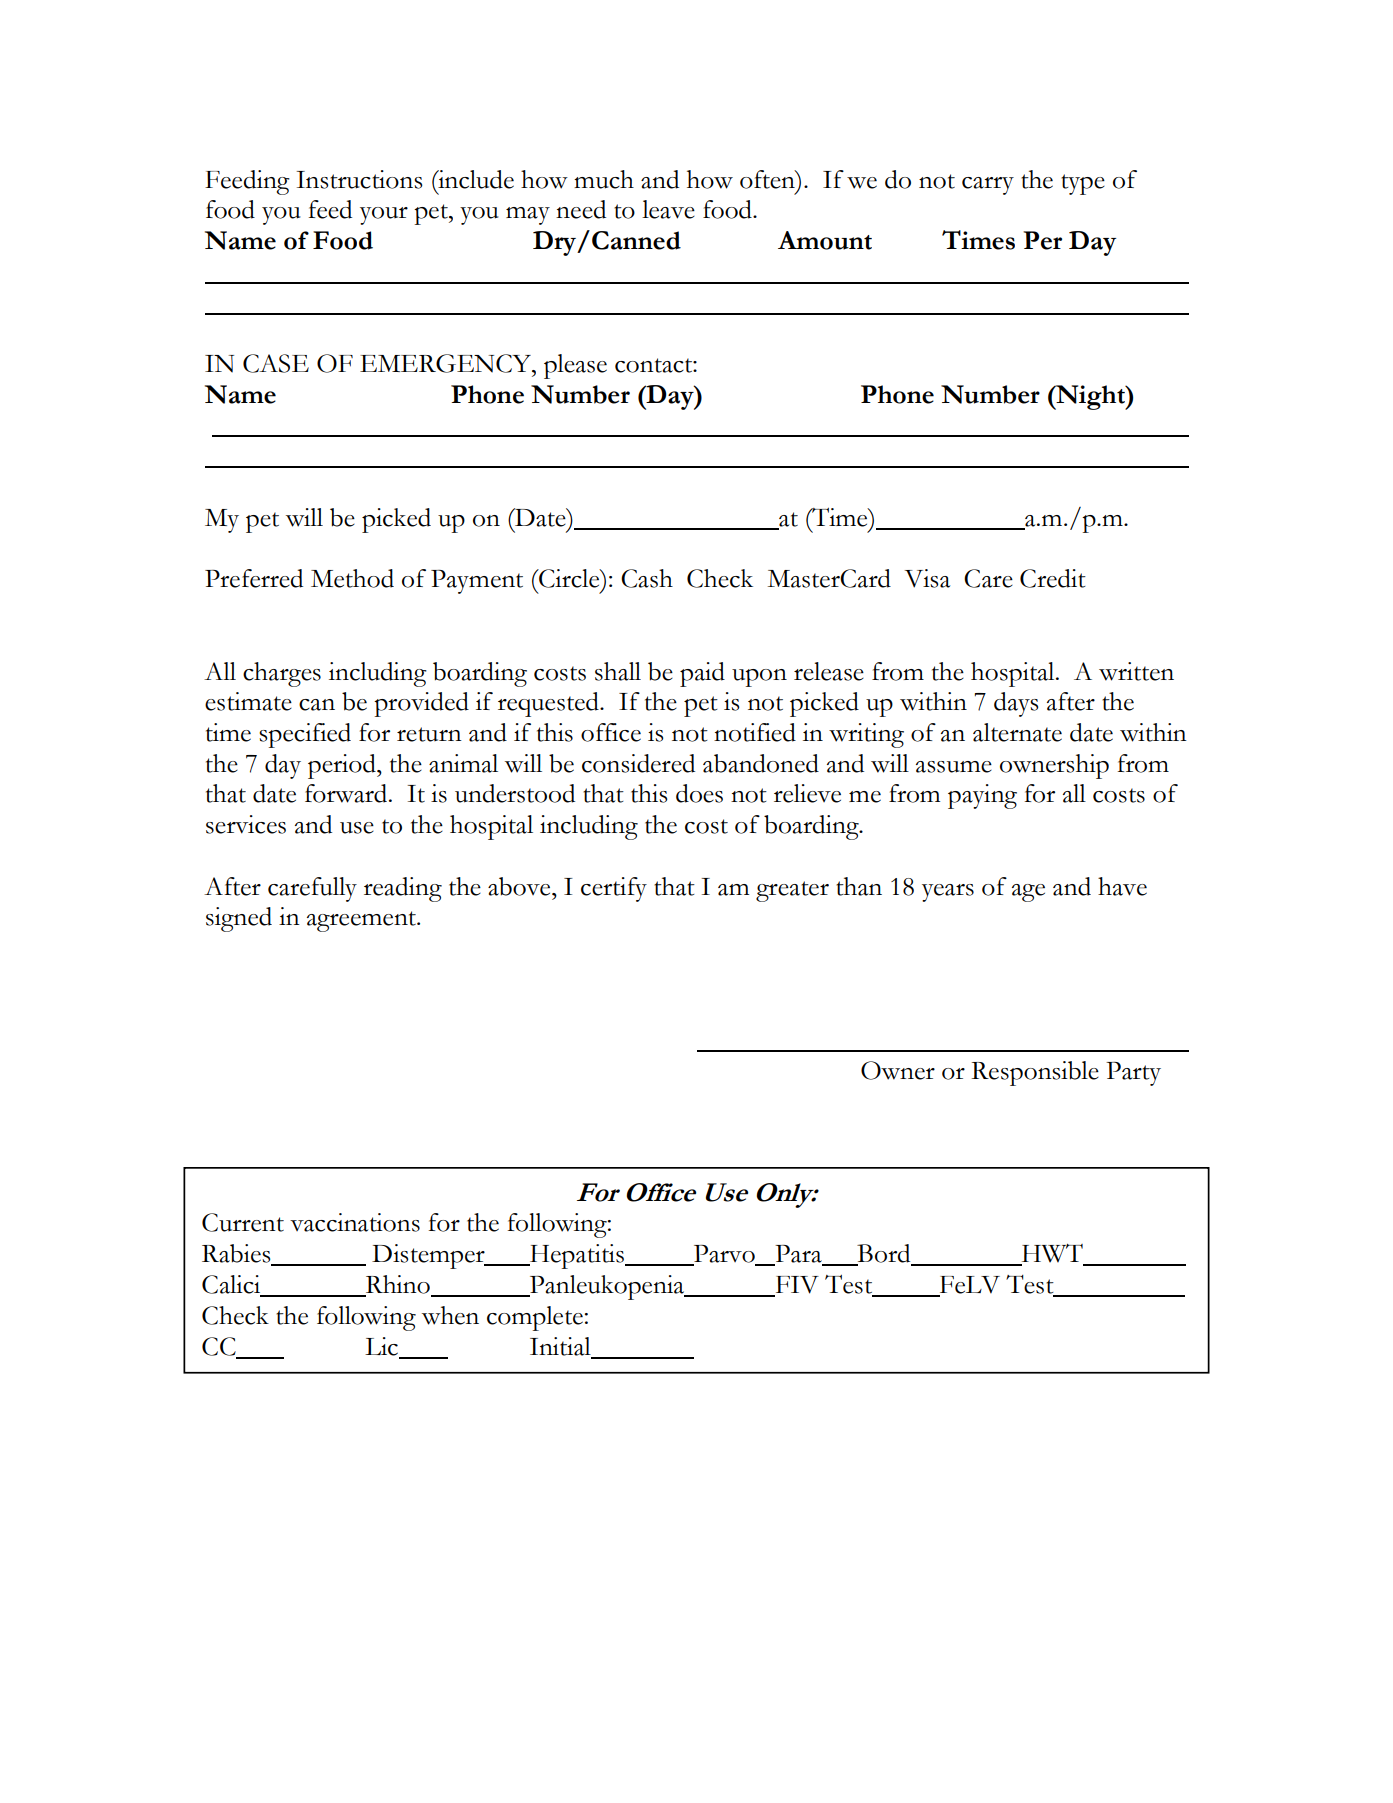 The height and width of the page is (1803, 1393). What do you see at coordinates (398, 1285) in the page?
I see `Rhino` at bounding box center [398, 1285].
